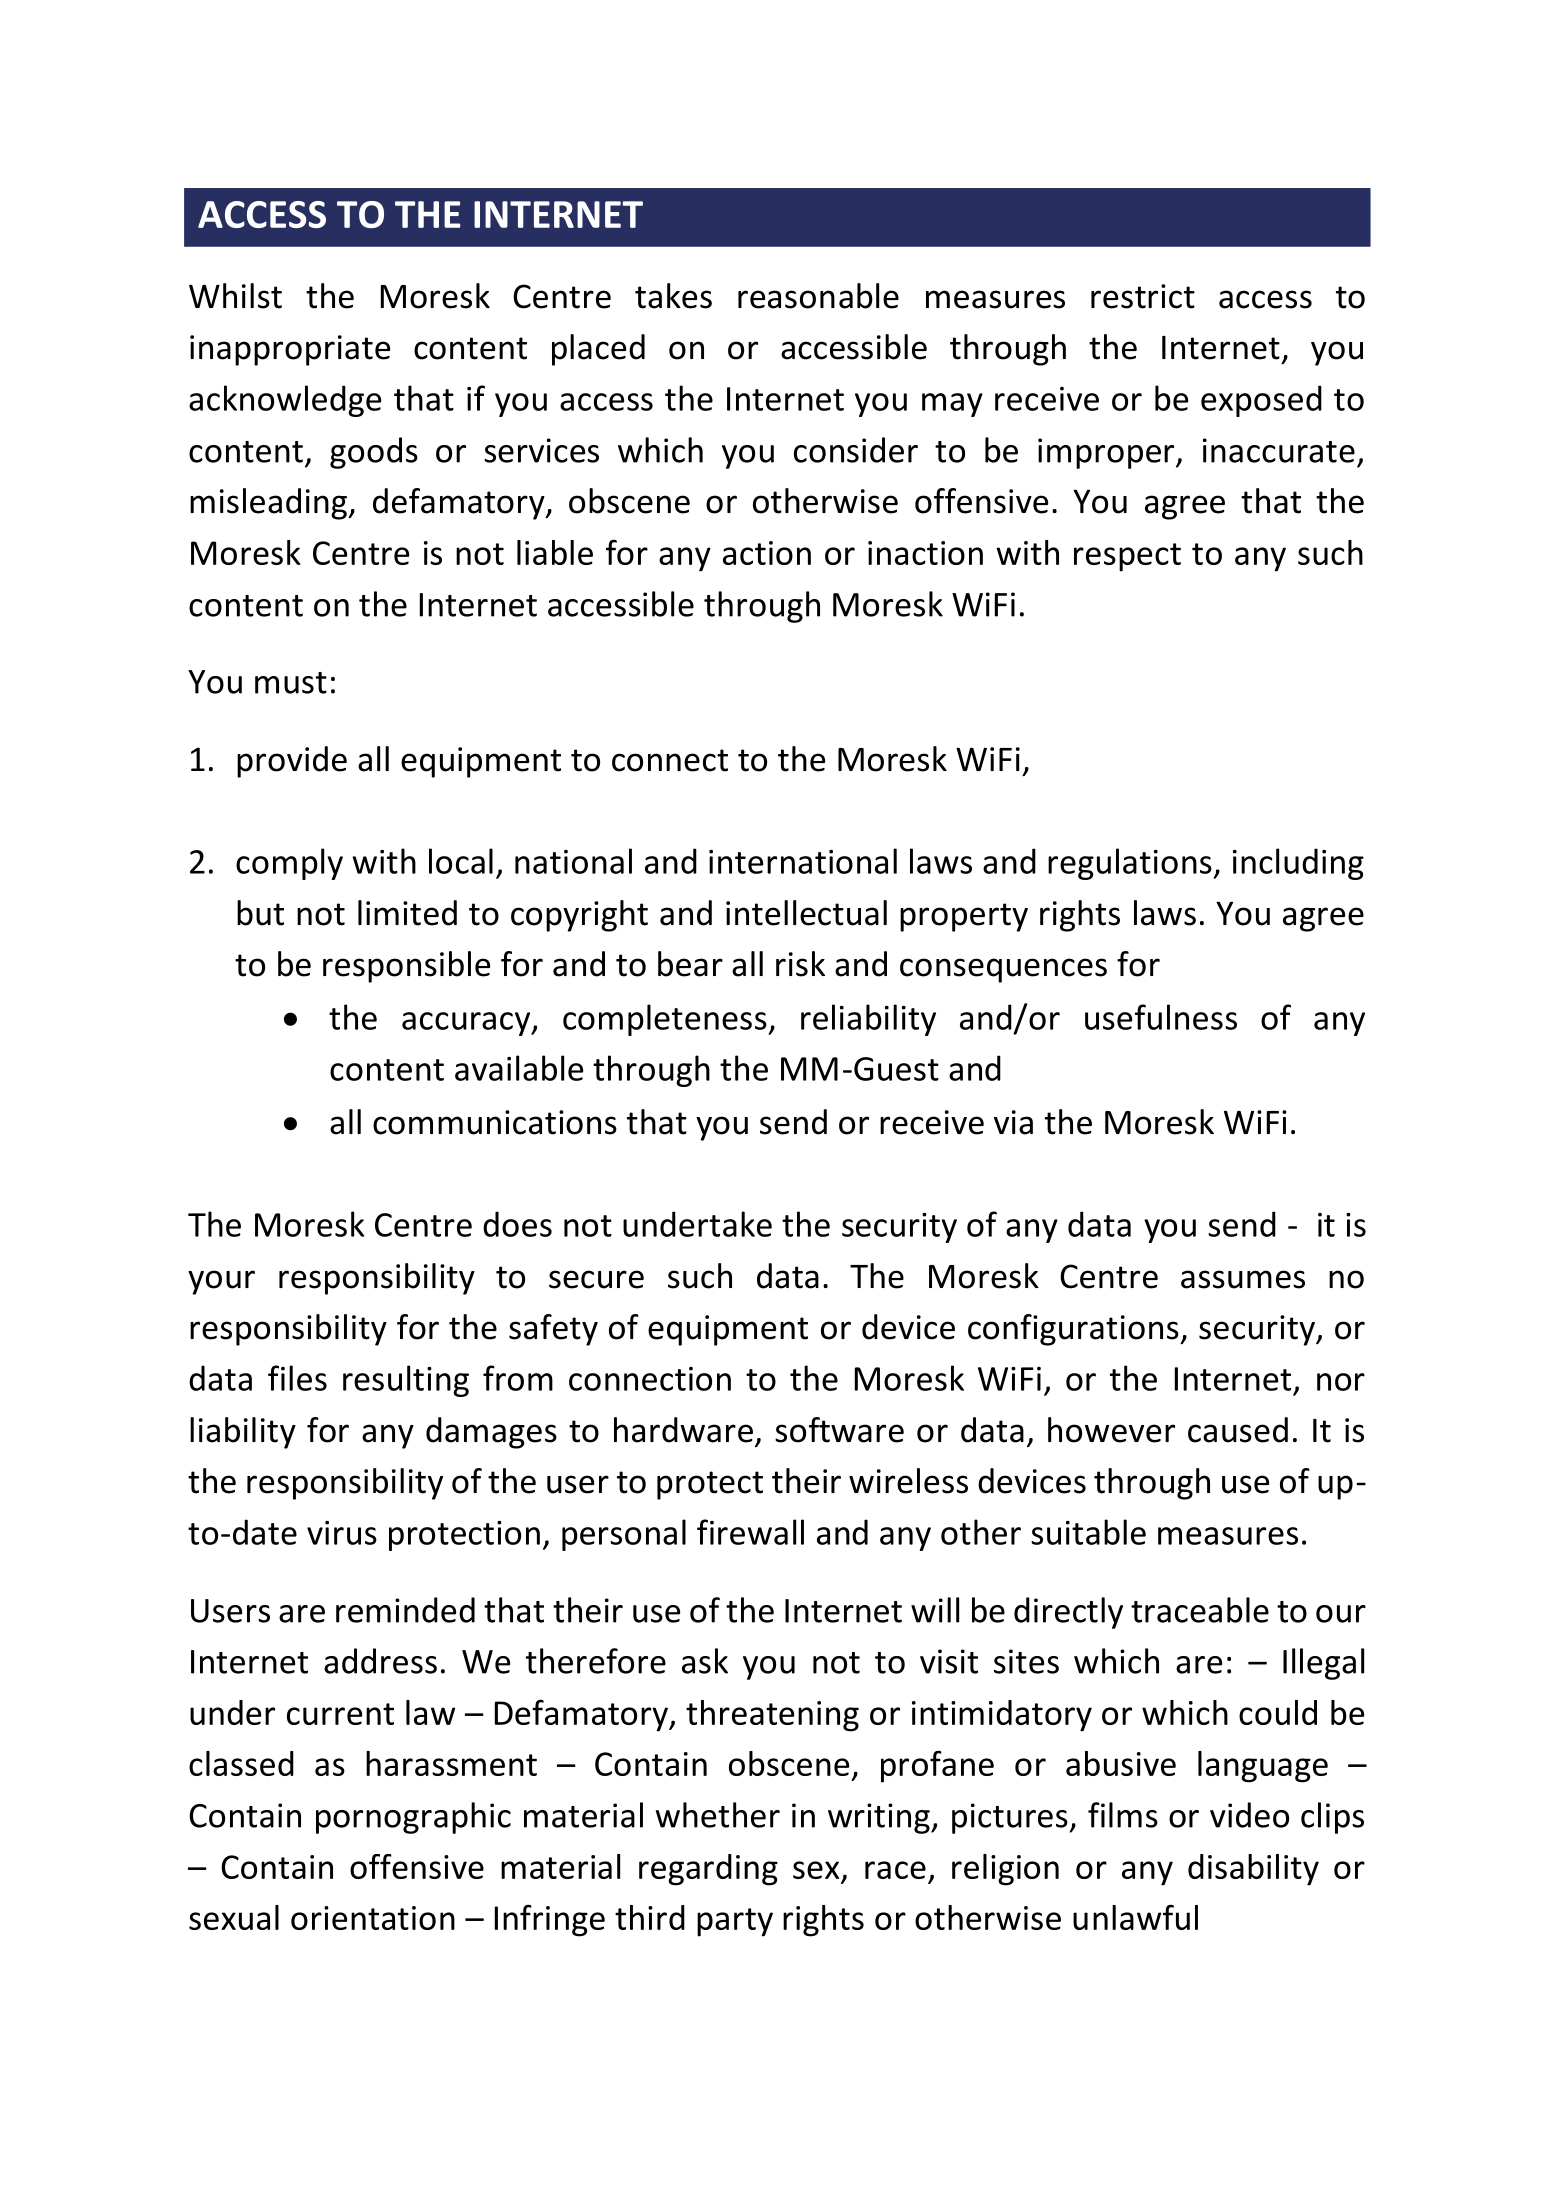  Describe the element at coordinates (491, 1433) in the screenshot. I see `damages` at that location.
